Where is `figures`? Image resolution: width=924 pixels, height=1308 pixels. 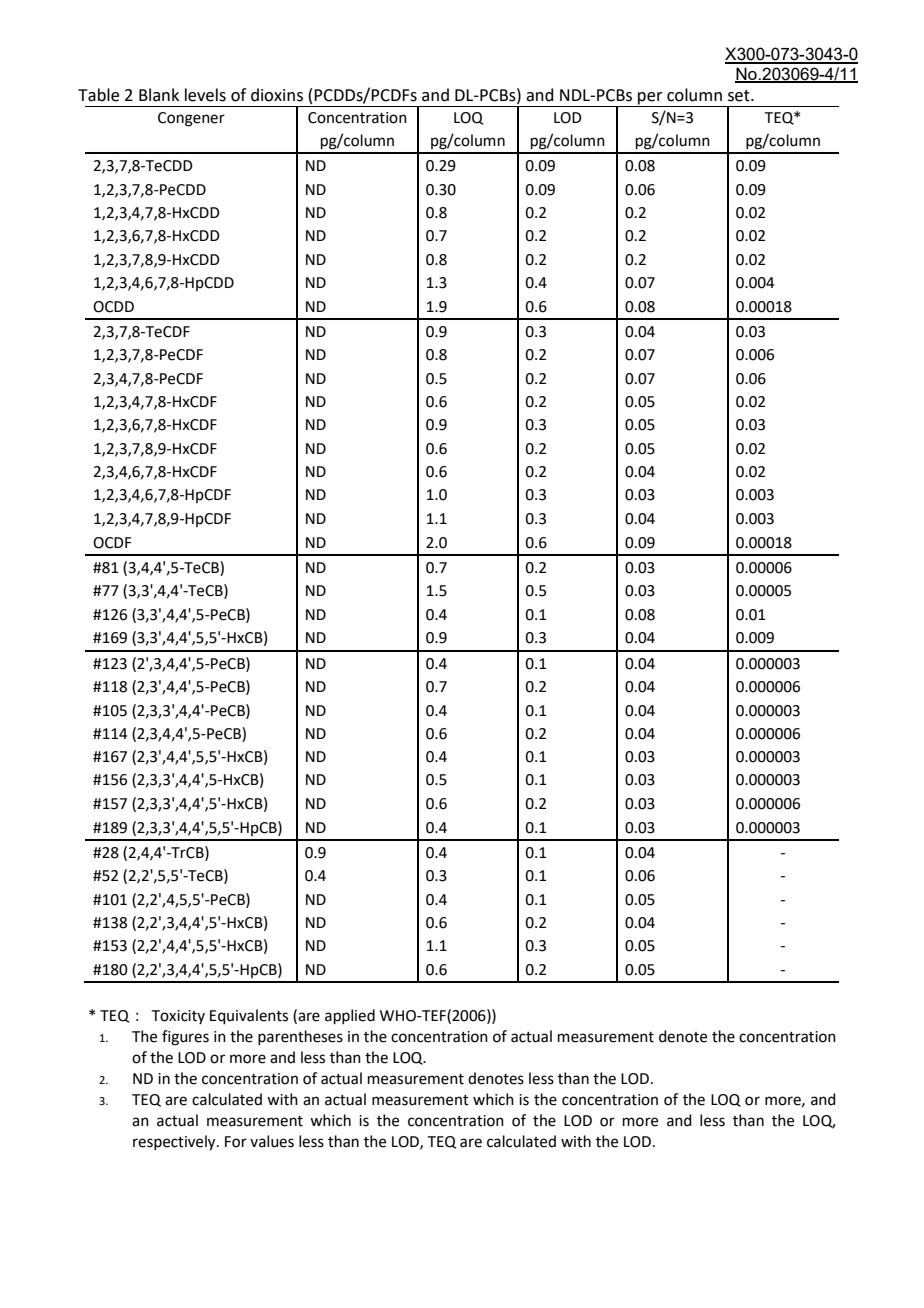 figures is located at coordinates (185, 1038).
